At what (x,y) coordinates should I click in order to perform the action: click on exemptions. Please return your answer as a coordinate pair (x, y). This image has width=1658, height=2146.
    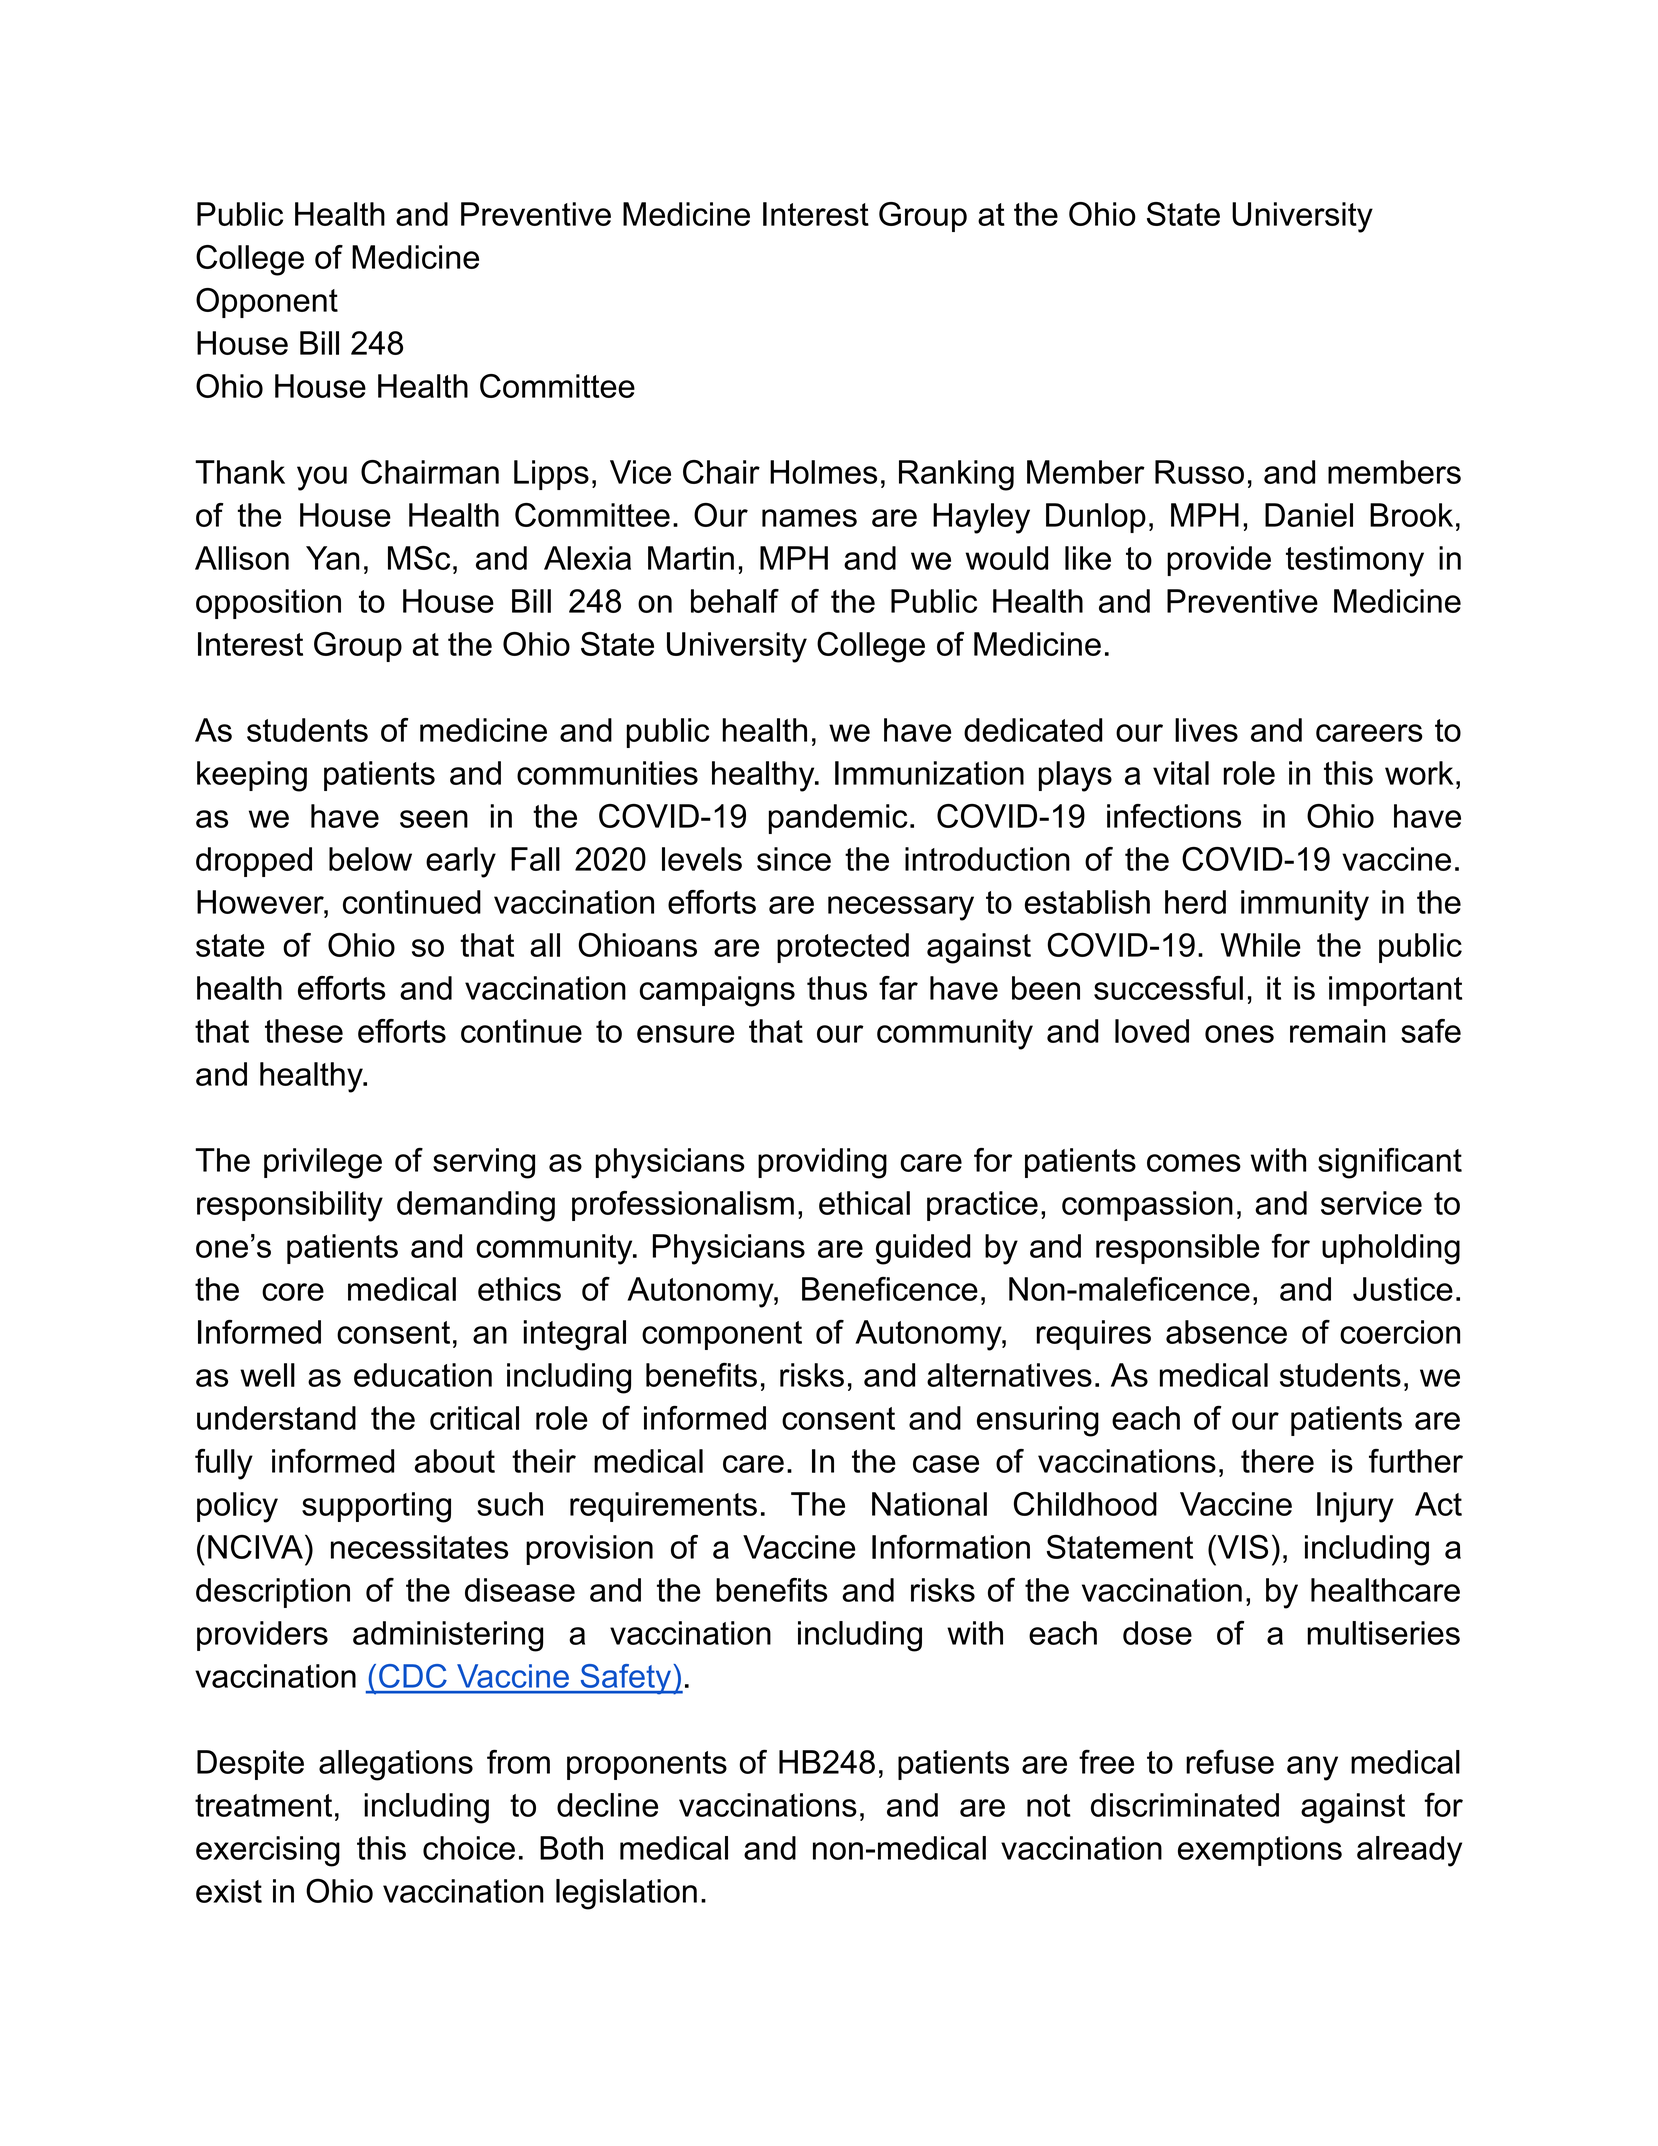
    Looking at the image, I should click on (1260, 1851).
